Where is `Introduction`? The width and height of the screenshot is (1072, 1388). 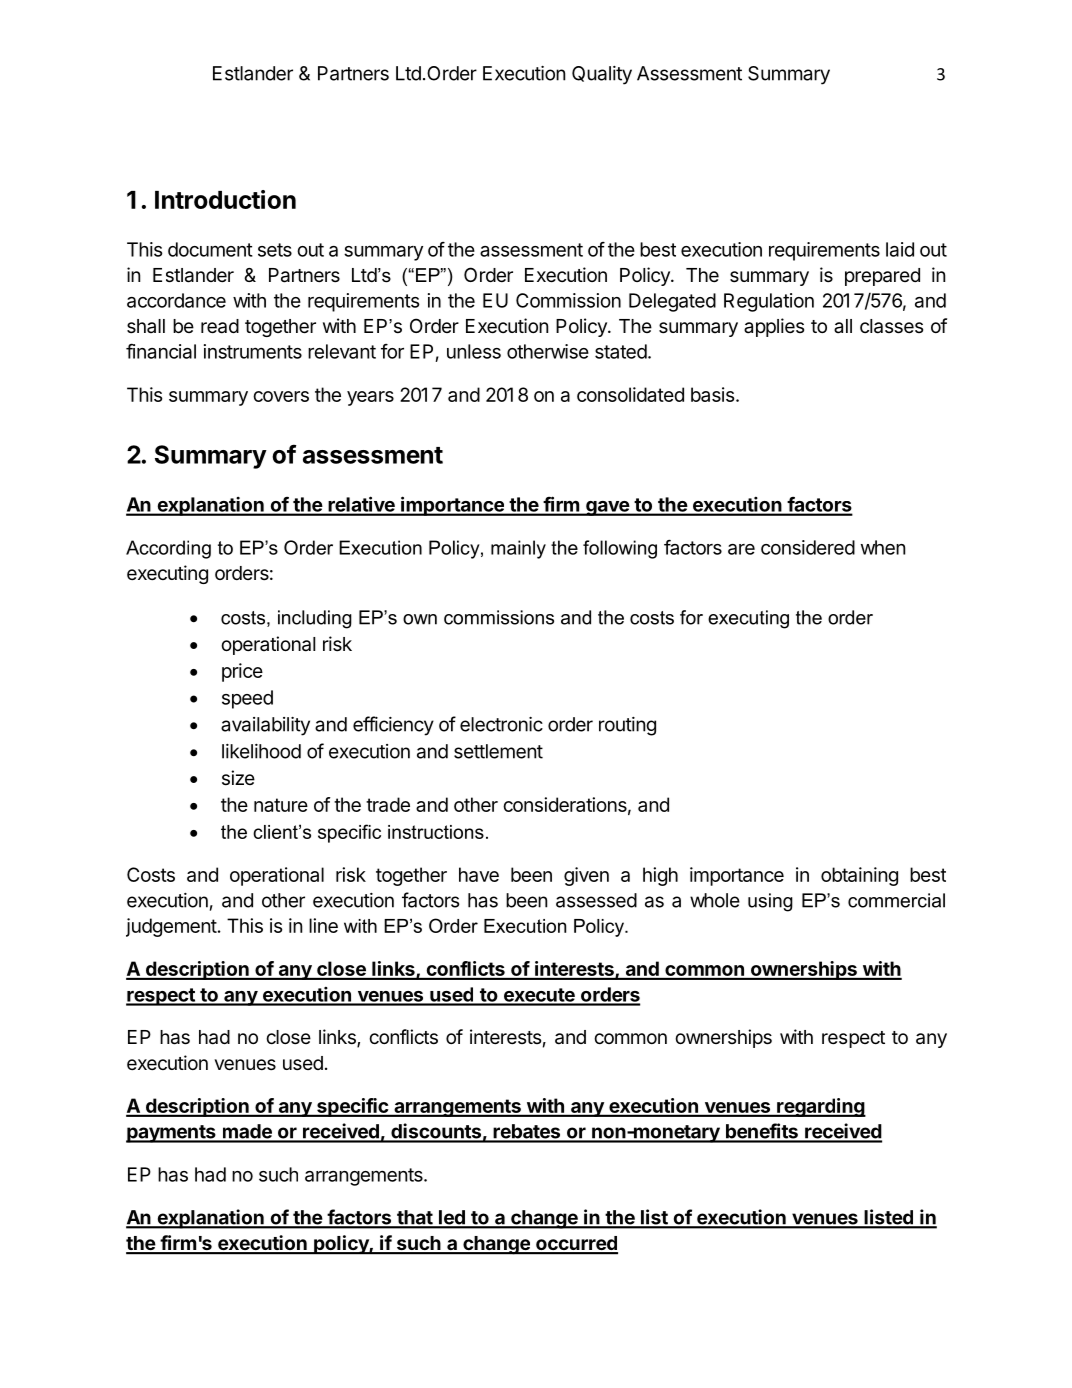 Introduction is located at coordinates (225, 199).
